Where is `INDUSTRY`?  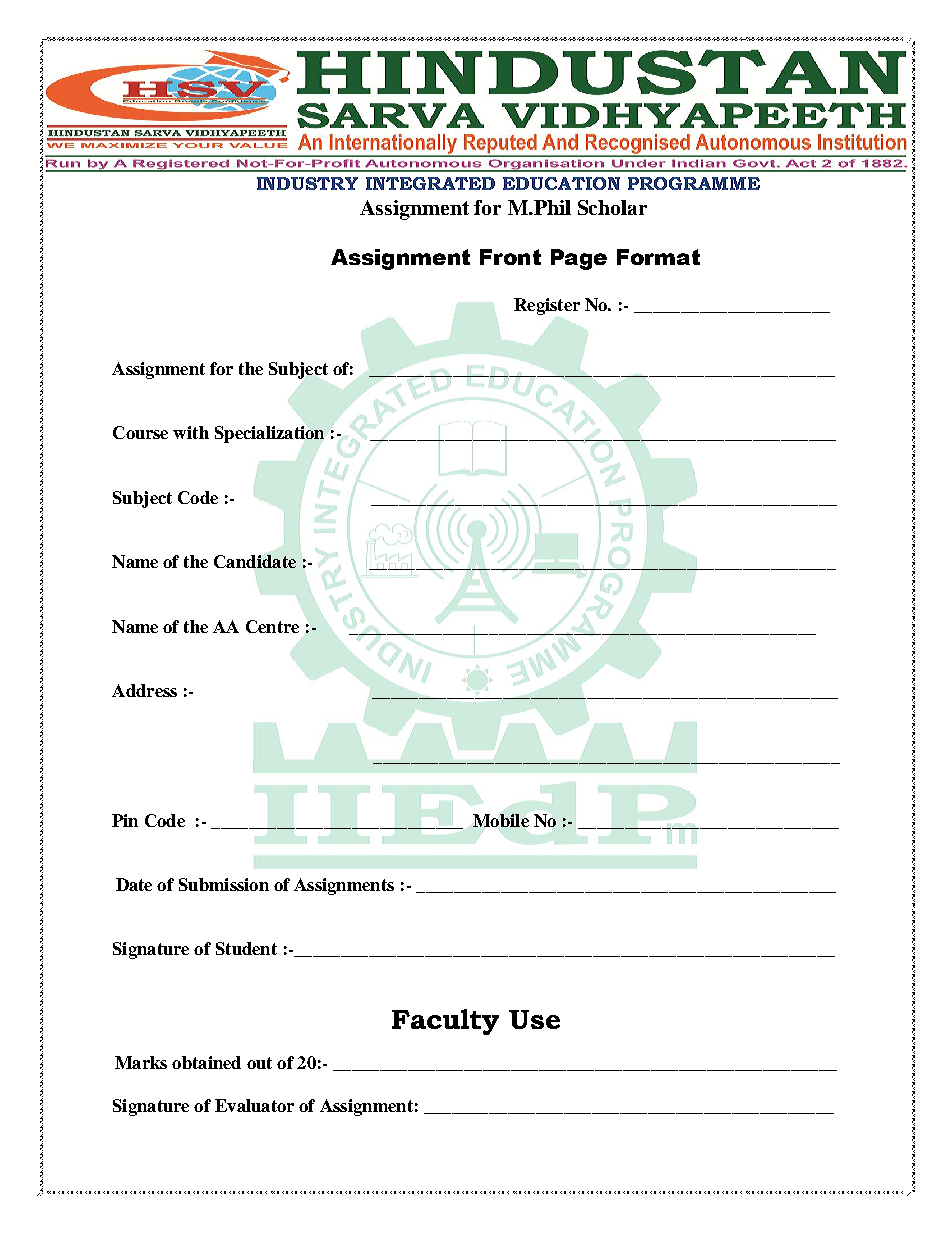
INDUSTRY is located at coordinates (307, 183).
